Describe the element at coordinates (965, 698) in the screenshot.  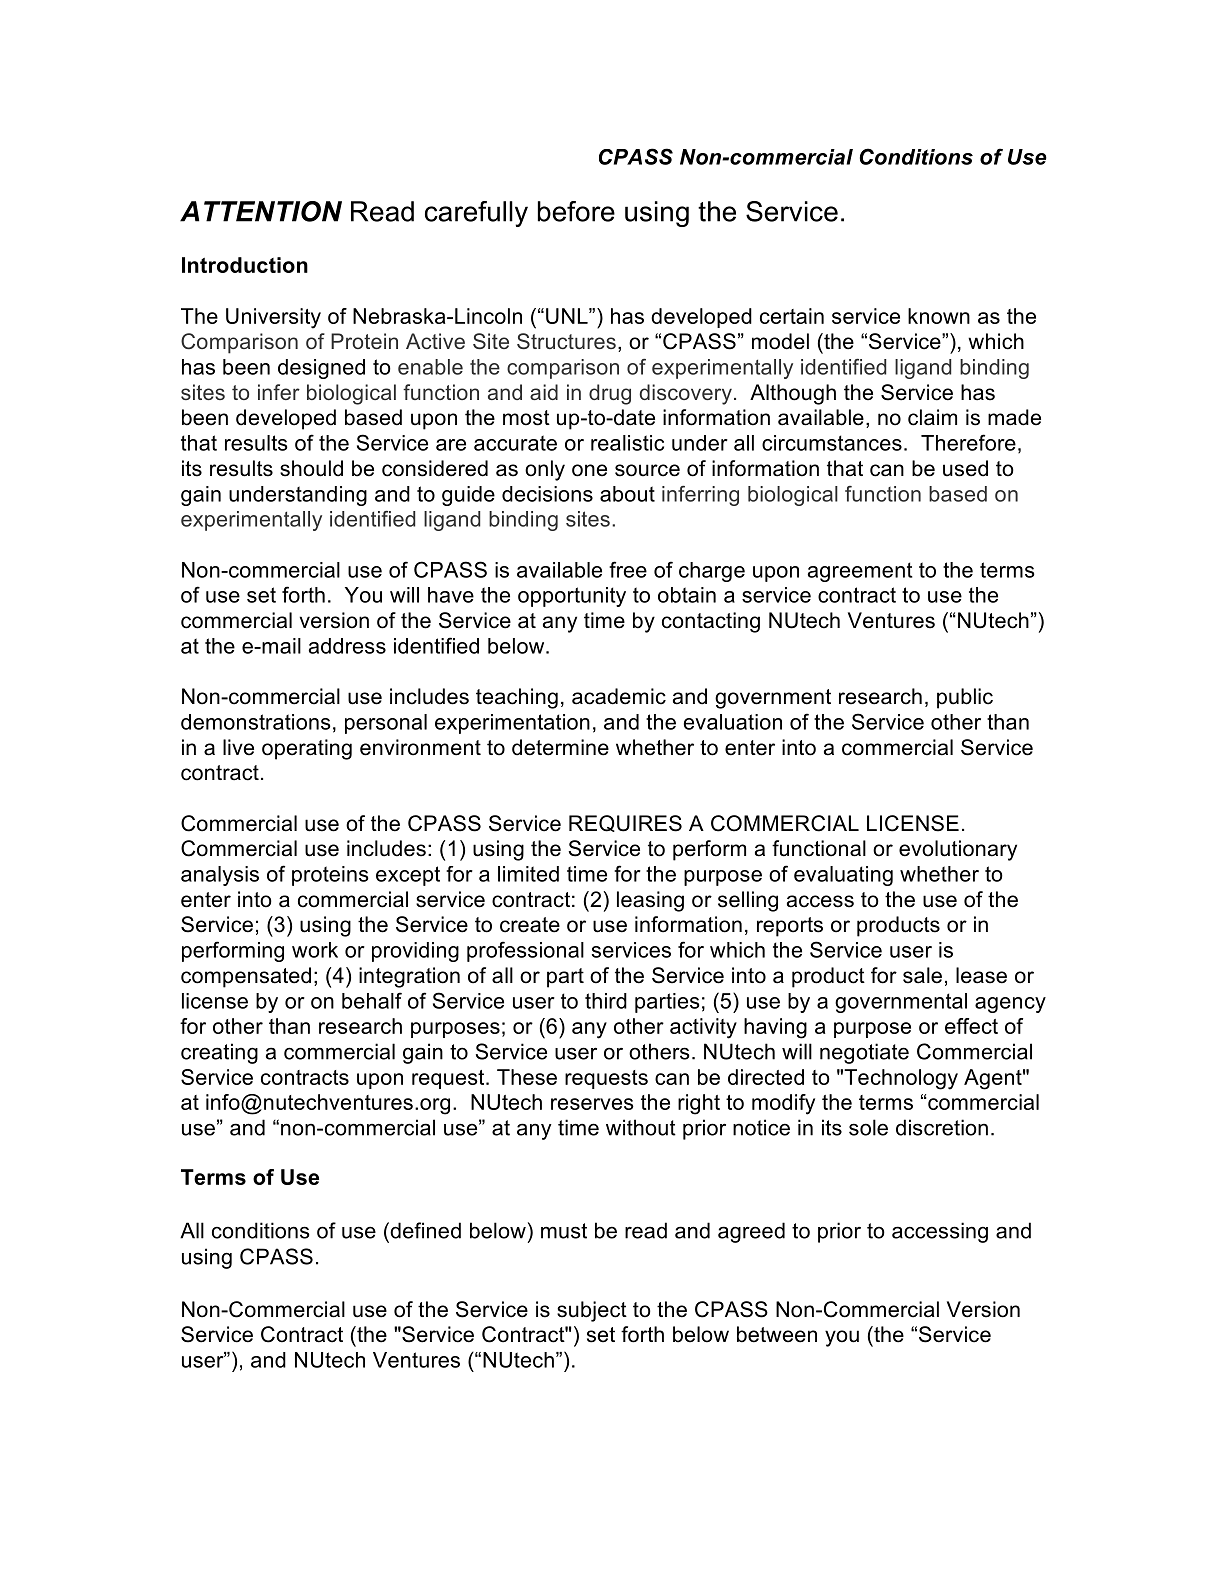
I see `public` at that location.
